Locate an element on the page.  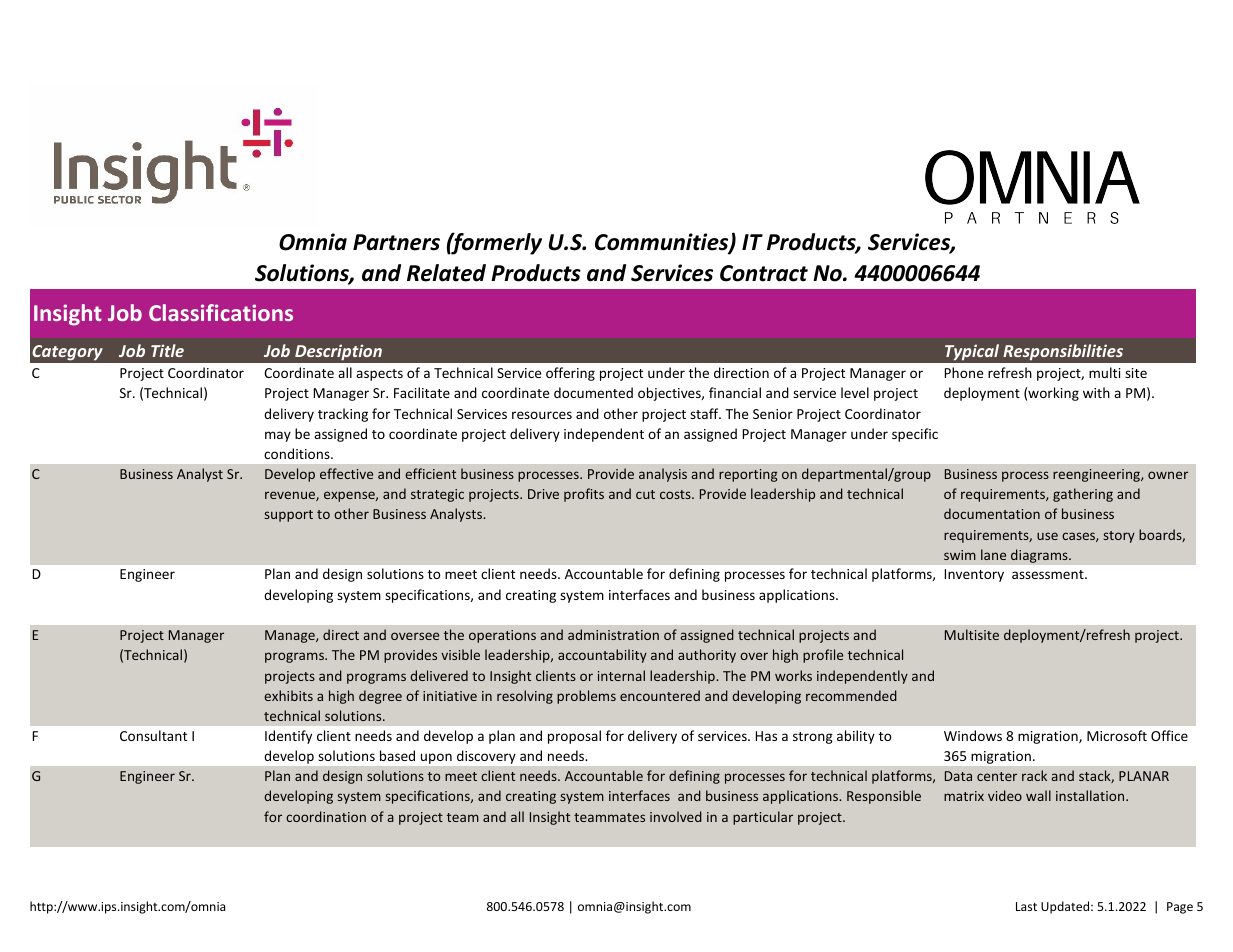
Contract is located at coordinates (764, 273).
